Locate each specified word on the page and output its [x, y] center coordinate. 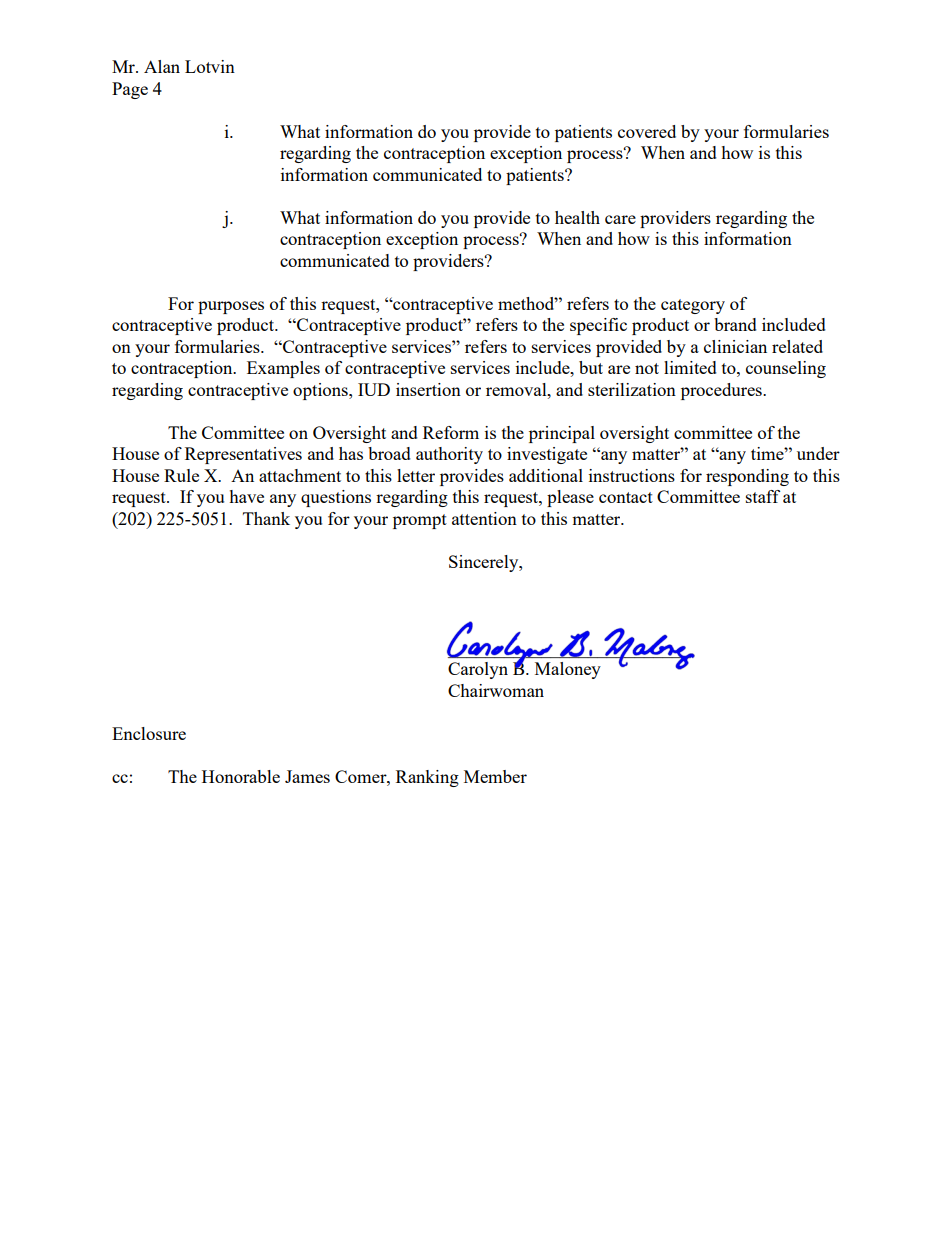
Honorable [241, 776]
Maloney [568, 670]
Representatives [243, 455]
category [693, 306]
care [620, 219]
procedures [722, 391]
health [577, 217]
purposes [231, 307]
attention [484, 518]
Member [495, 776]
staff [763, 496]
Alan [162, 66]
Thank [266, 518]
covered [647, 131]
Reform [451, 432]
